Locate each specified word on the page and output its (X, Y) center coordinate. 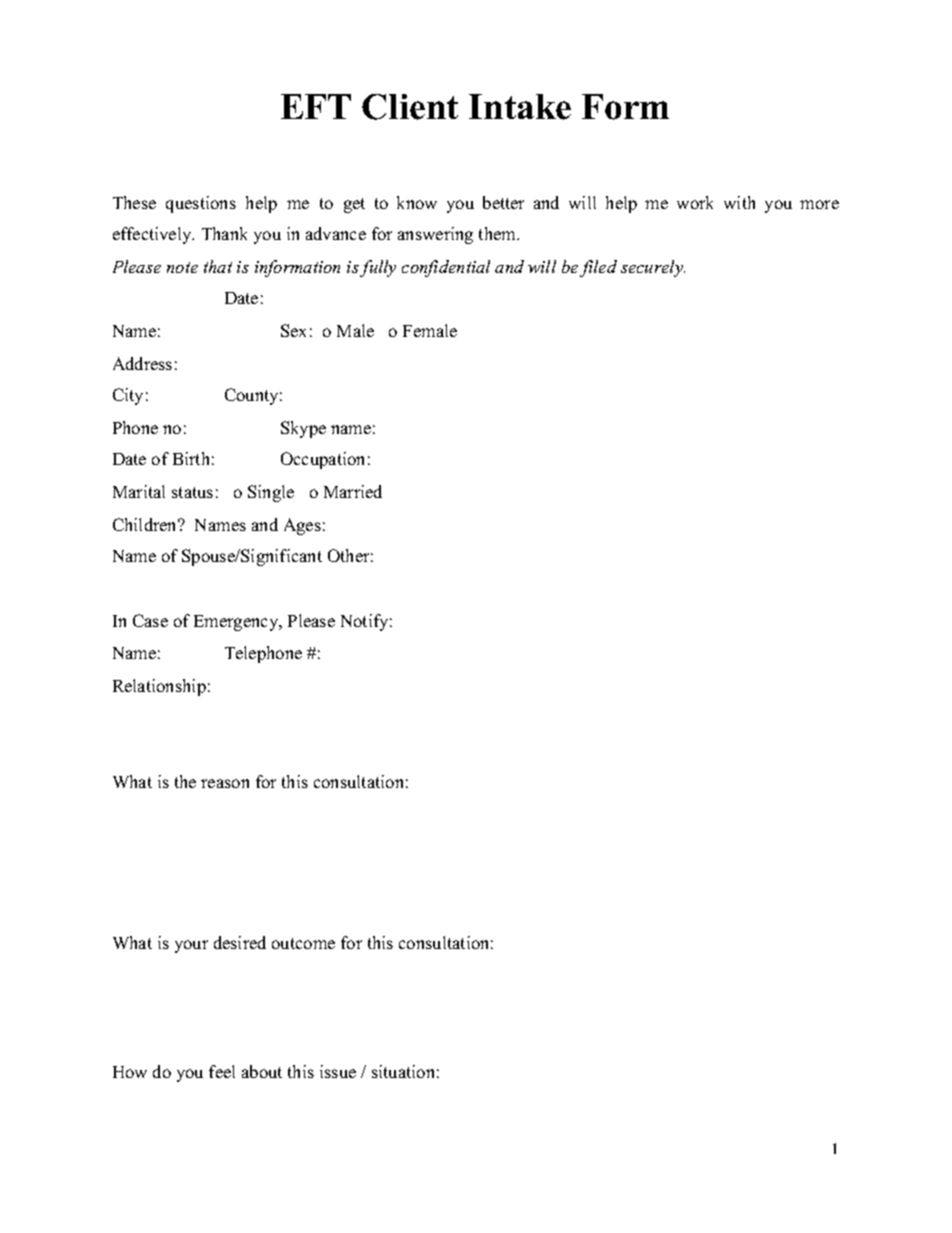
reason (225, 783)
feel (222, 1071)
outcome (303, 943)
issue (338, 1071)
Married (353, 491)
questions (201, 204)
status (192, 492)
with (739, 202)
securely (653, 268)
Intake (520, 107)
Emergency (237, 623)
